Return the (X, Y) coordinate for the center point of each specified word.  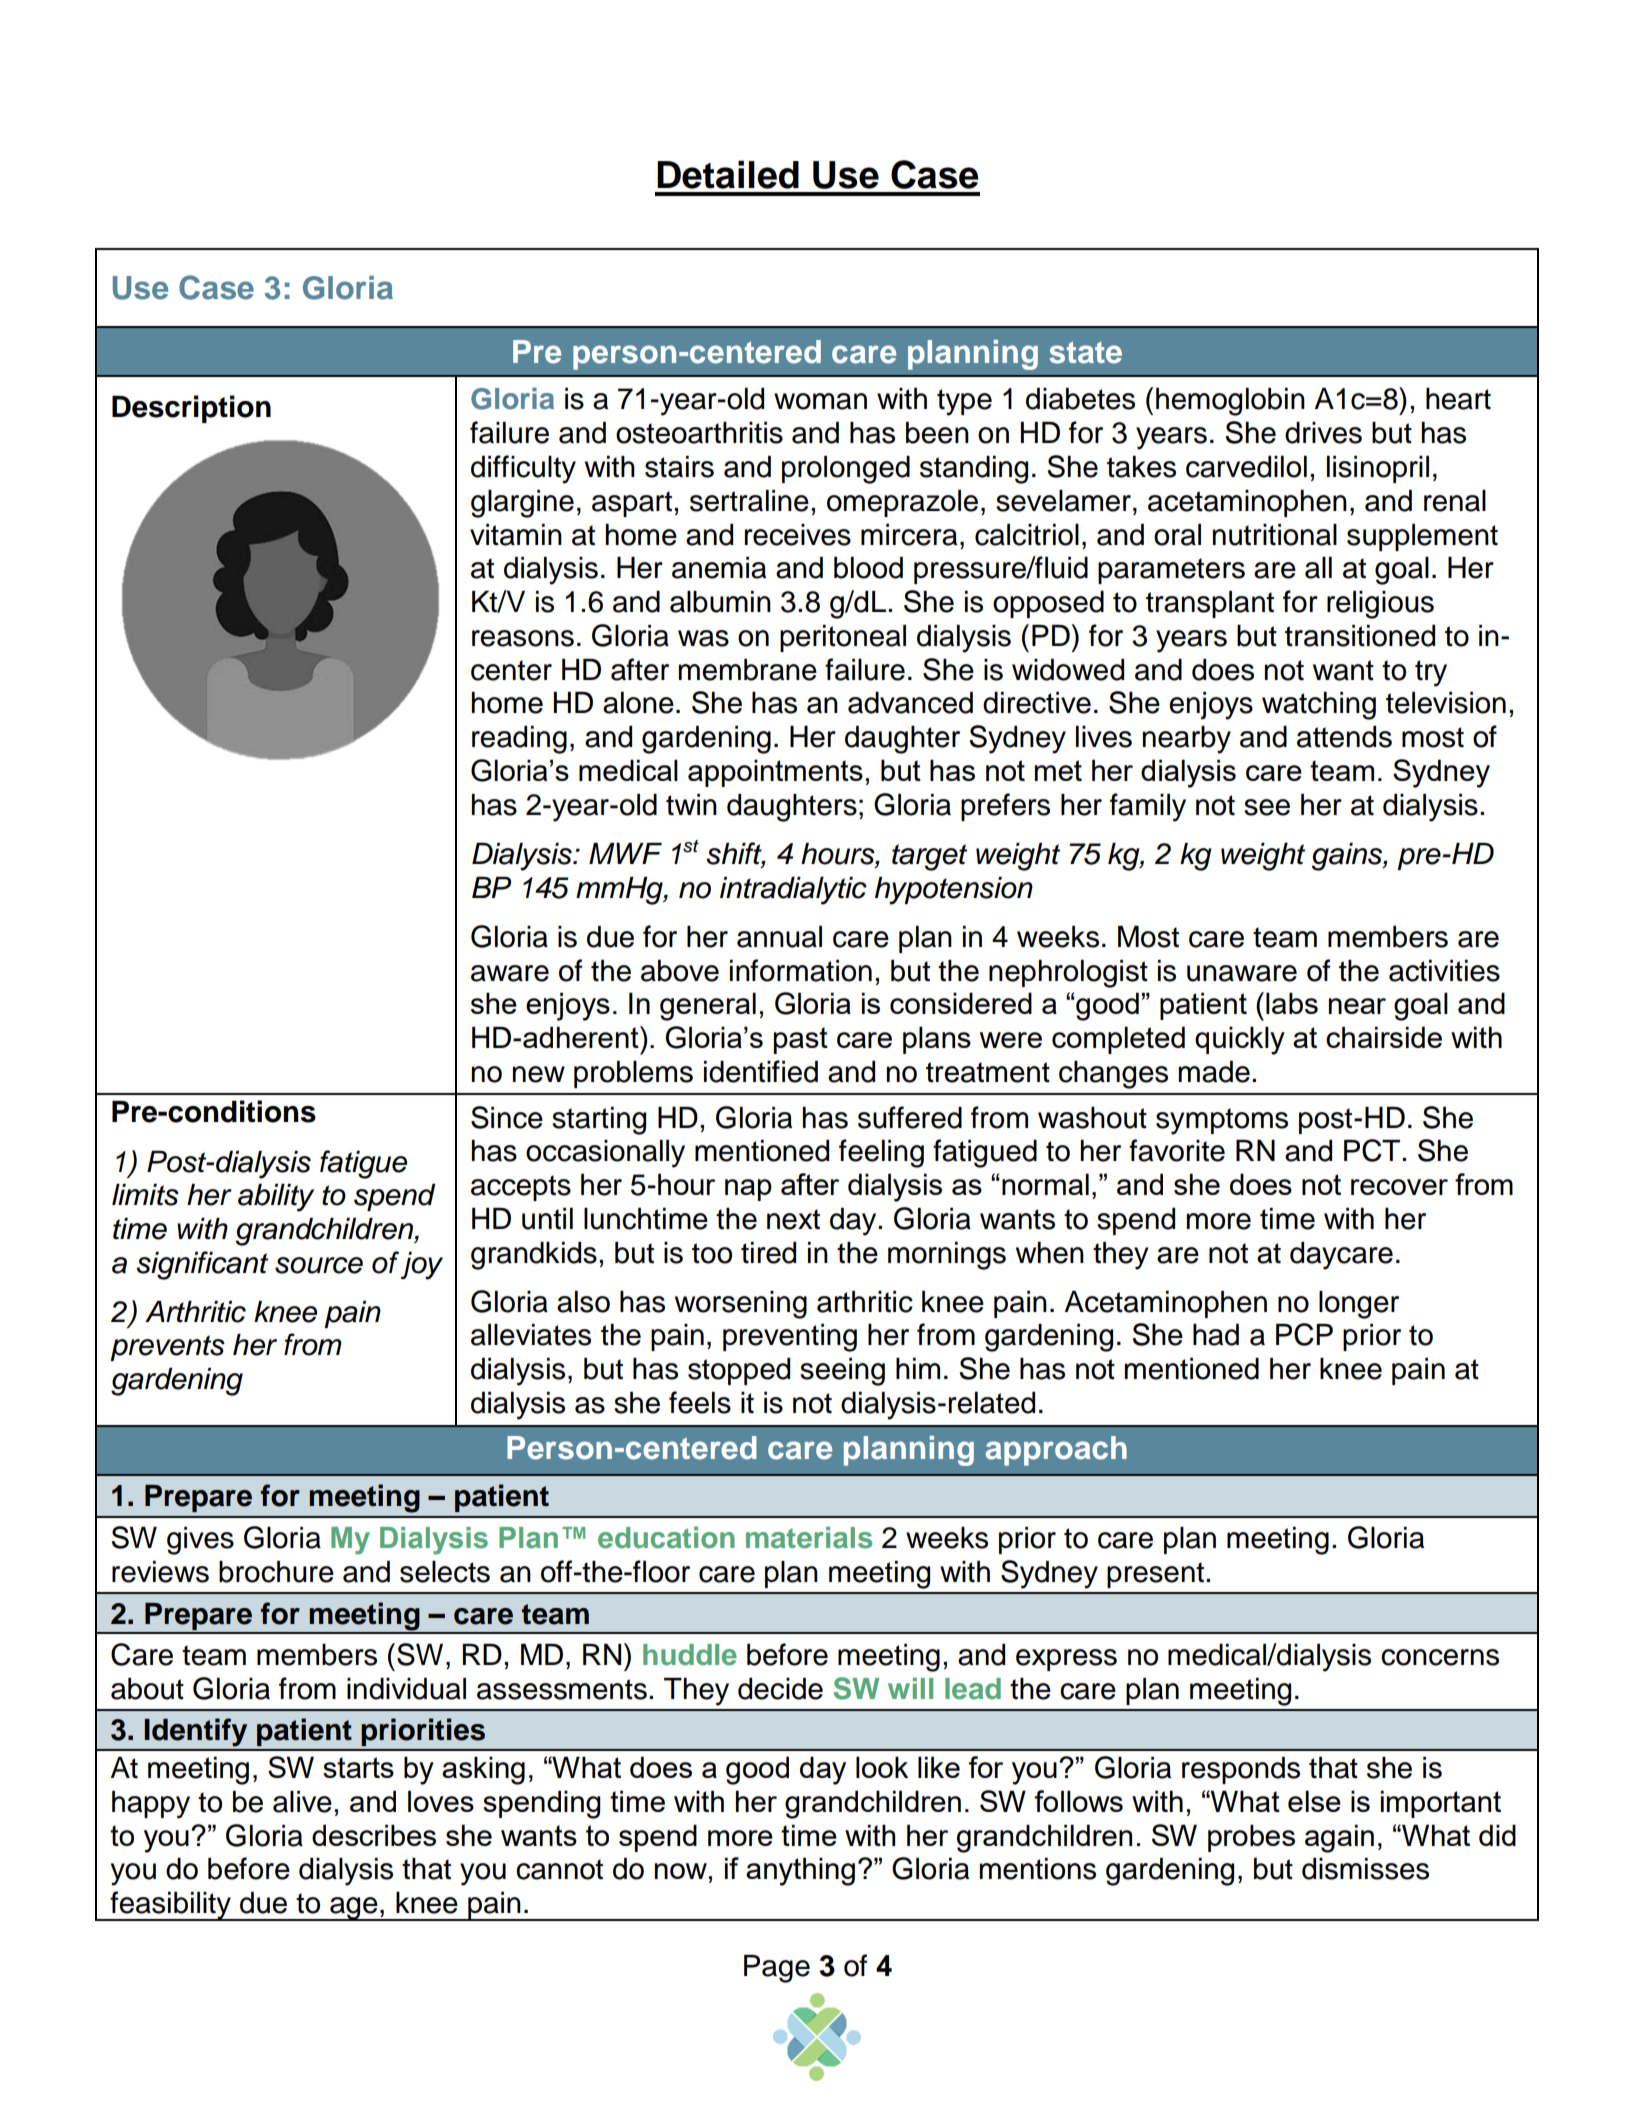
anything (800, 1871)
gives (200, 1541)
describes (374, 1835)
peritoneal (843, 638)
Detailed (728, 174)
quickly (1240, 1040)
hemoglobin (1230, 402)
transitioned (1360, 636)
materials (809, 1537)
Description (191, 409)
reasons (523, 638)
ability (276, 1198)
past (801, 1040)
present (1155, 1575)
